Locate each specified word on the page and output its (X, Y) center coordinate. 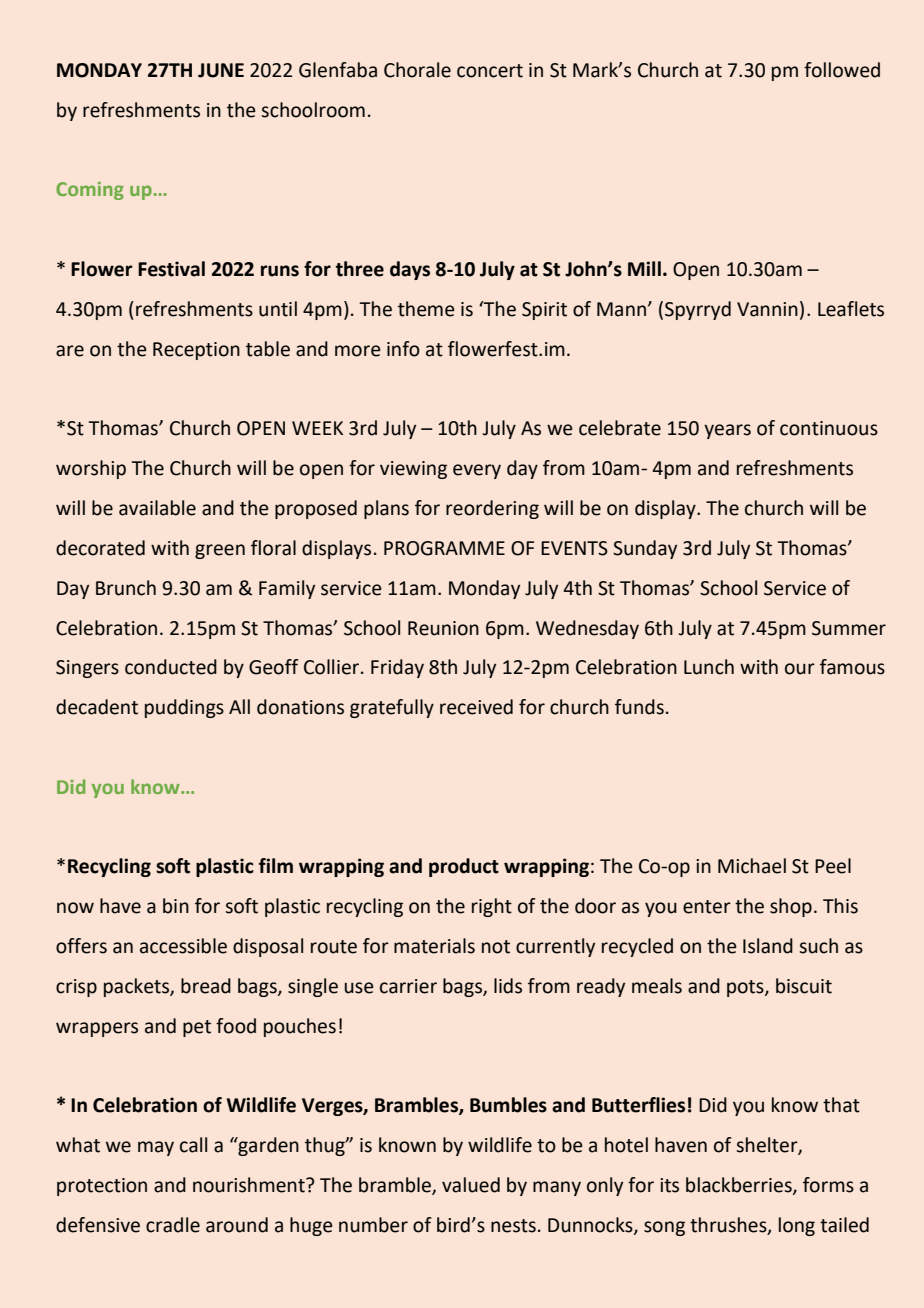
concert (490, 71)
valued (471, 1185)
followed (842, 70)
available (157, 508)
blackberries (740, 1186)
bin (176, 906)
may (156, 1148)
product (464, 867)
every (477, 471)
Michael (752, 866)
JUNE (221, 70)
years (727, 431)
